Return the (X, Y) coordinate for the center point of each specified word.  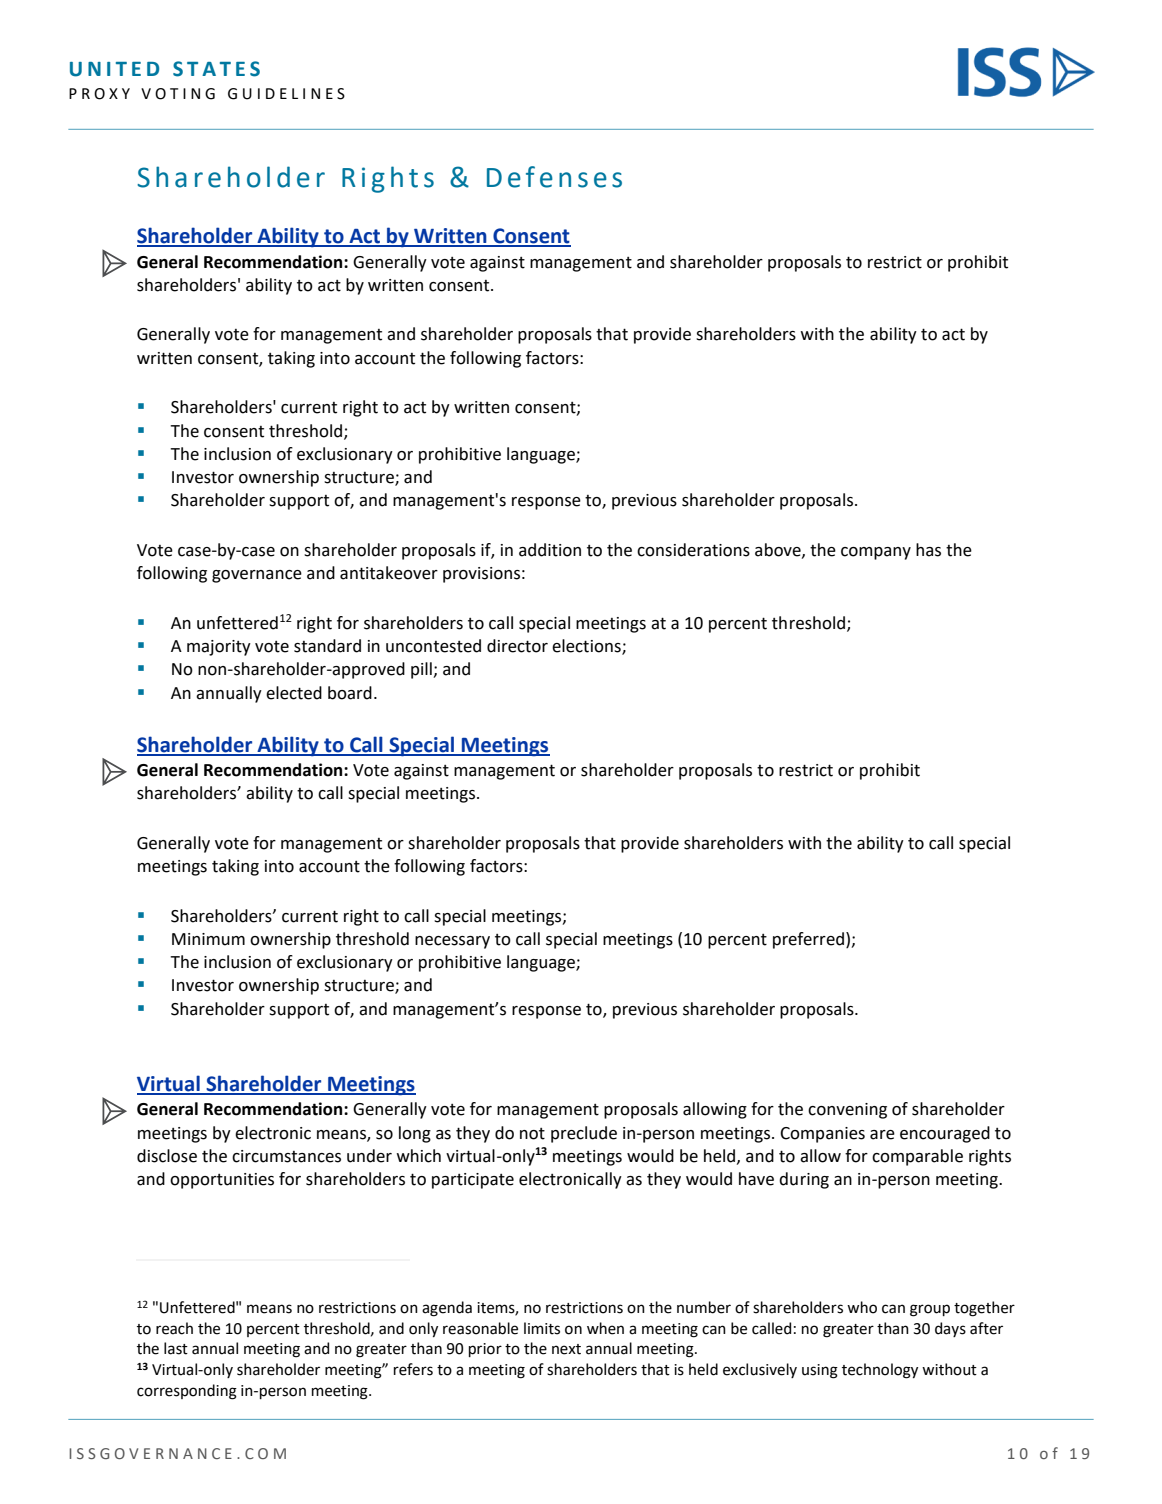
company (876, 553)
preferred (808, 940)
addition (550, 550)
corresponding (187, 1392)
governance (257, 576)
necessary (452, 942)
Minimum (208, 939)
